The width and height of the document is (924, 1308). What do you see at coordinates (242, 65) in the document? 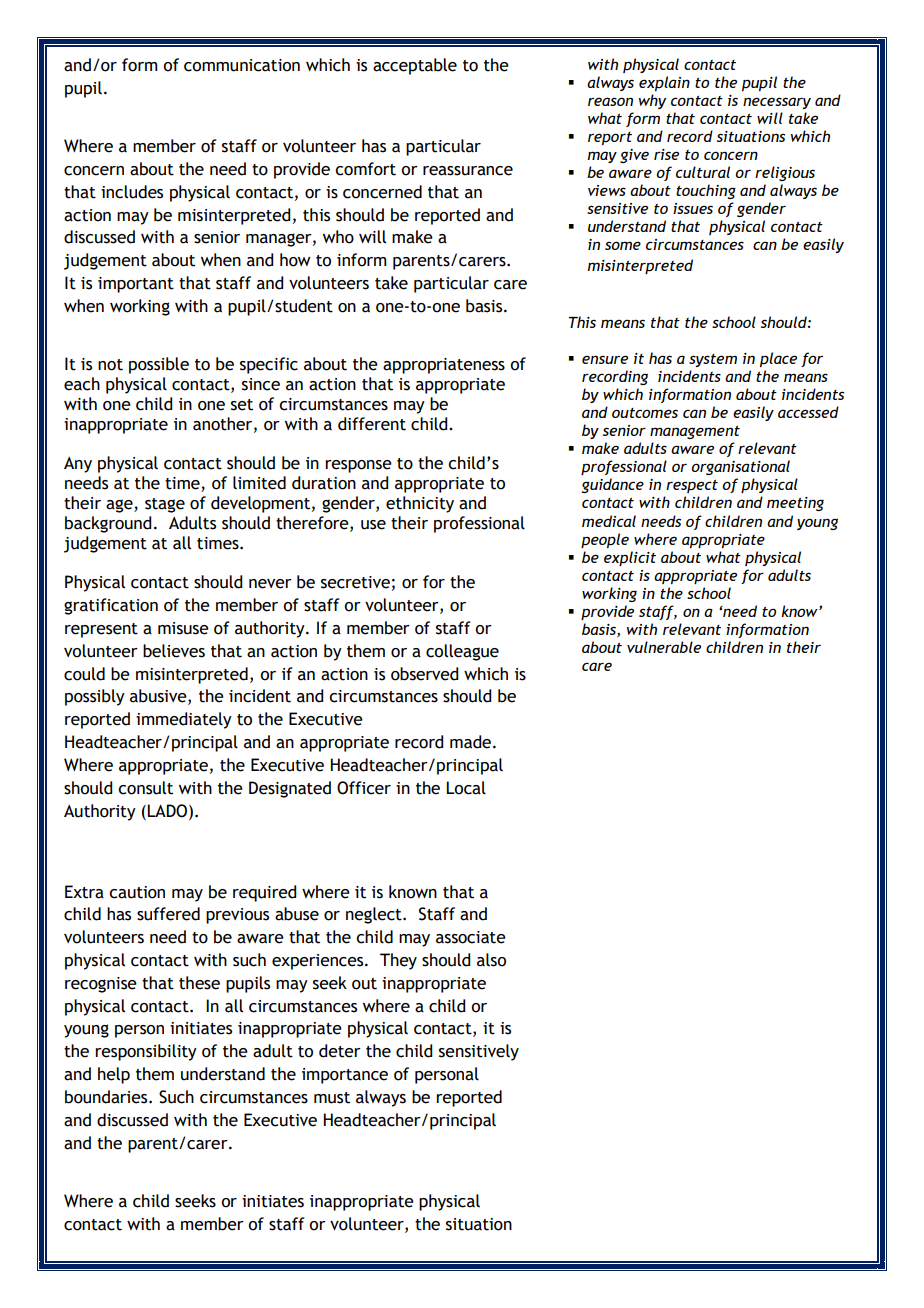
I see `communication` at bounding box center [242, 65].
